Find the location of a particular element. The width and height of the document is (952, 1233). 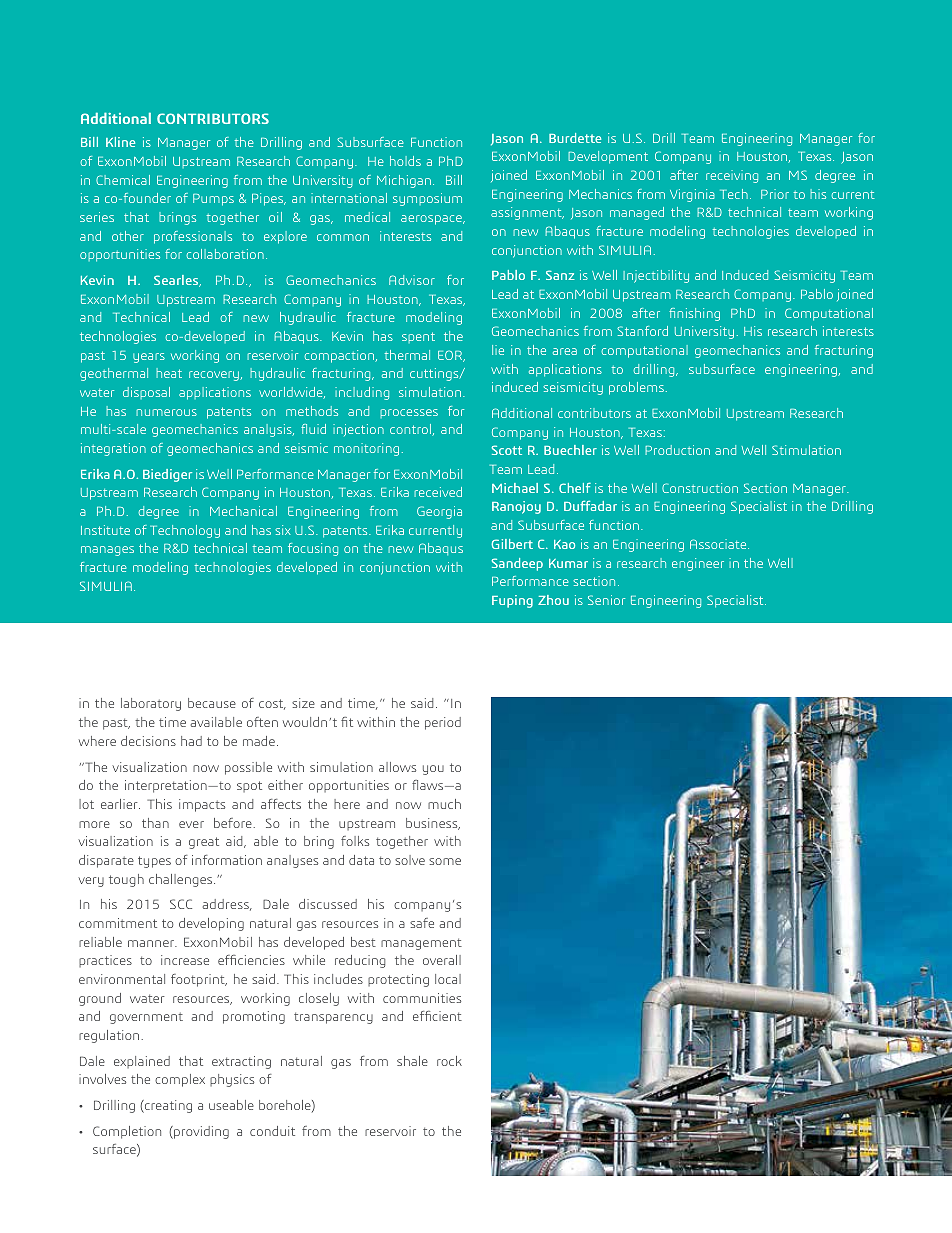

holds is located at coordinates (405, 161).
